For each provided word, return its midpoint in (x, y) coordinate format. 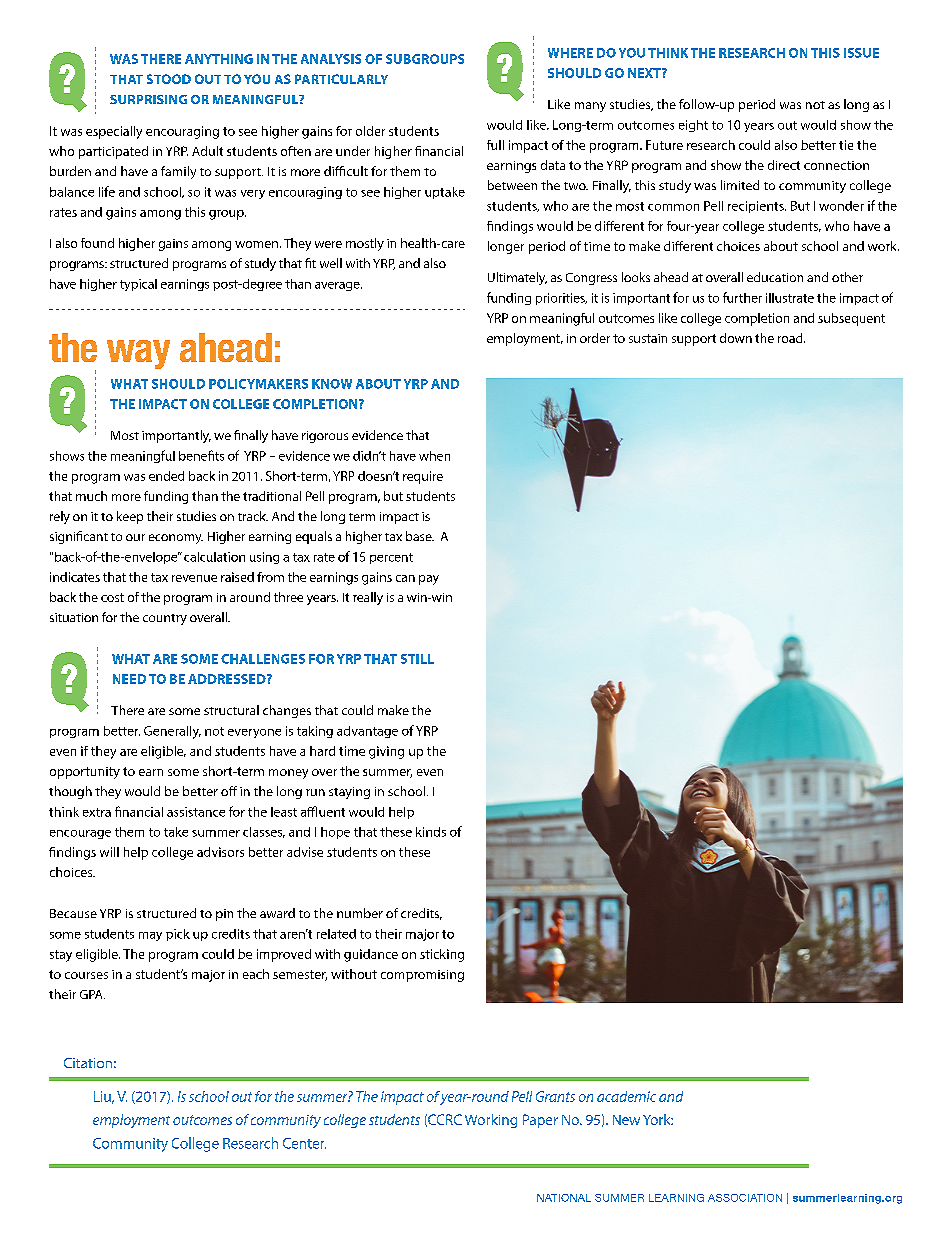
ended (166, 476)
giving (386, 752)
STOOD (169, 79)
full (495, 145)
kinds (431, 832)
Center (304, 1143)
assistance (196, 812)
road (791, 338)
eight (693, 126)
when (434, 456)
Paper (540, 1121)
